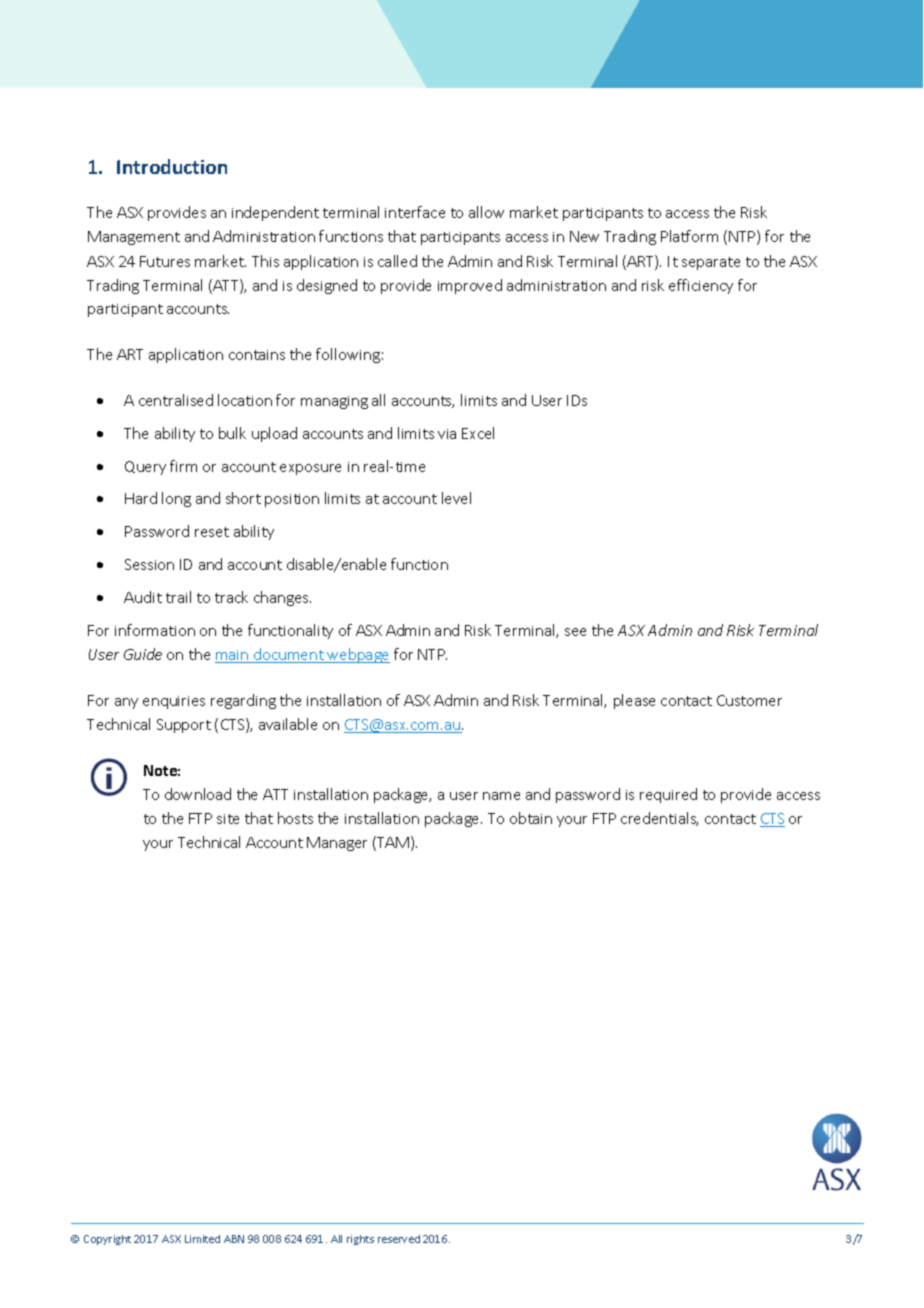 This screenshot has height=1308, width=924. What do you see at coordinates (172, 166) in the screenshot?
I see `Introduction` at bounding box center [172, 166].
